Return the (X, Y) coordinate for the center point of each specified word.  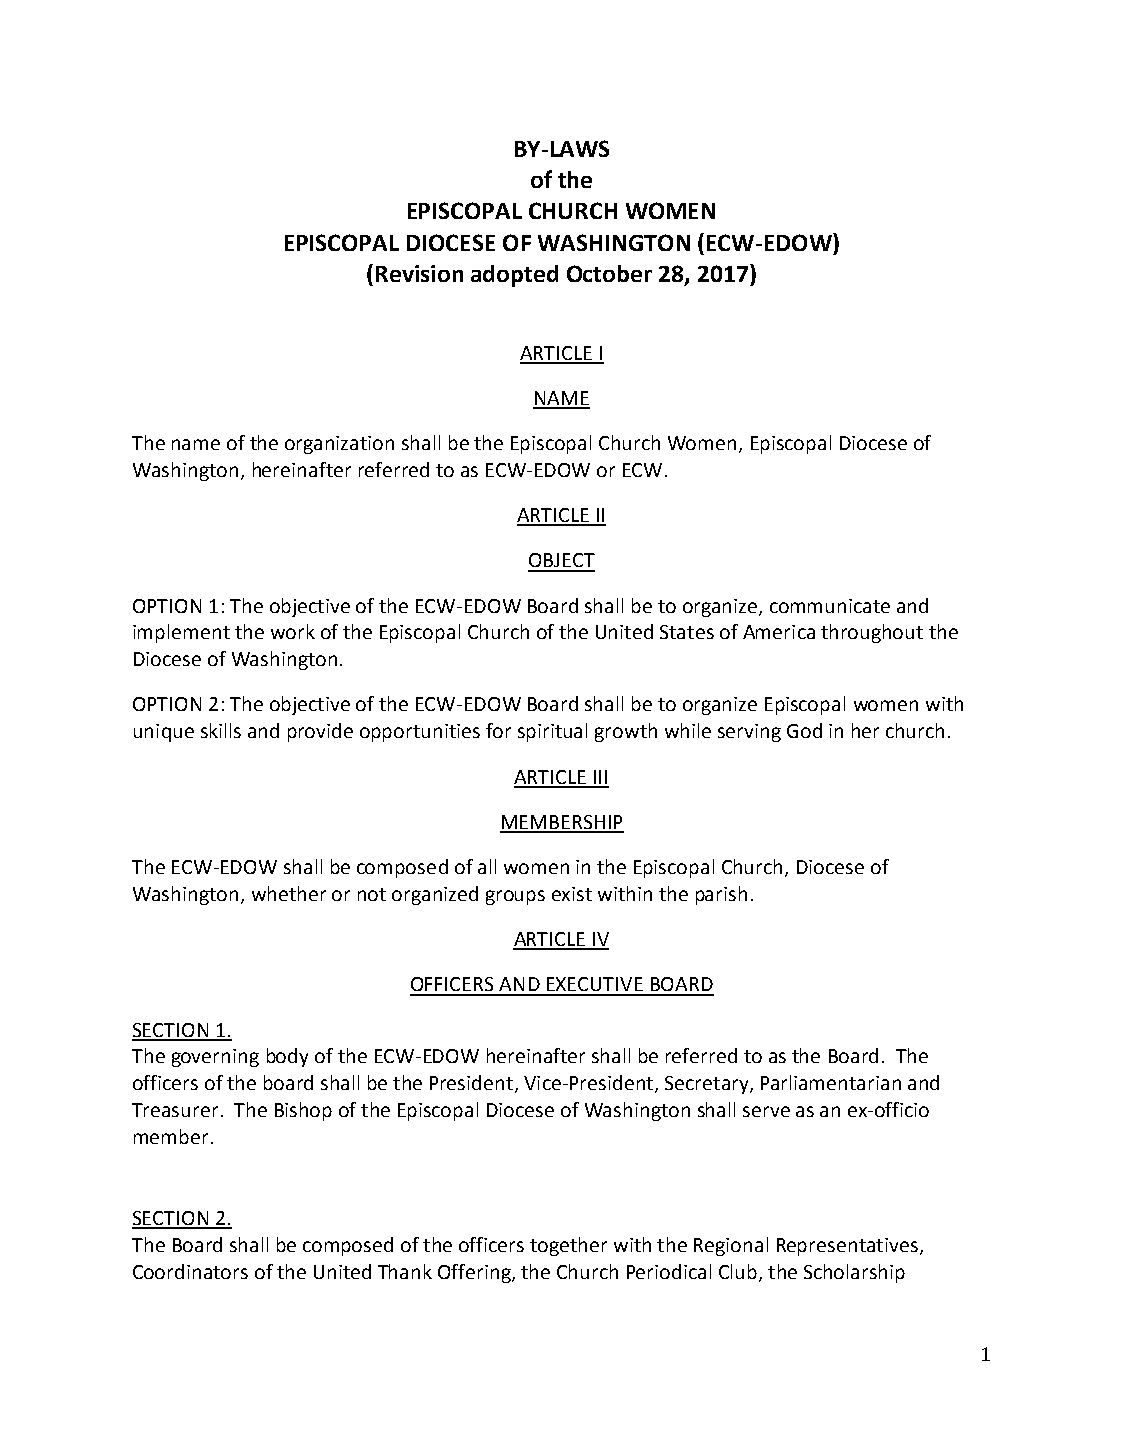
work (293, 631)
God (804, 730)
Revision (419, 273)
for (498, 730)
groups (515, 897)
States (687, 632)
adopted (514, 276)
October (609, 273)
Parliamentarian (831, 1082)
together (568, 1246)
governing (215, 1058)
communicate (830, 606)
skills (221, 730)
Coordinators (190, 1271)
